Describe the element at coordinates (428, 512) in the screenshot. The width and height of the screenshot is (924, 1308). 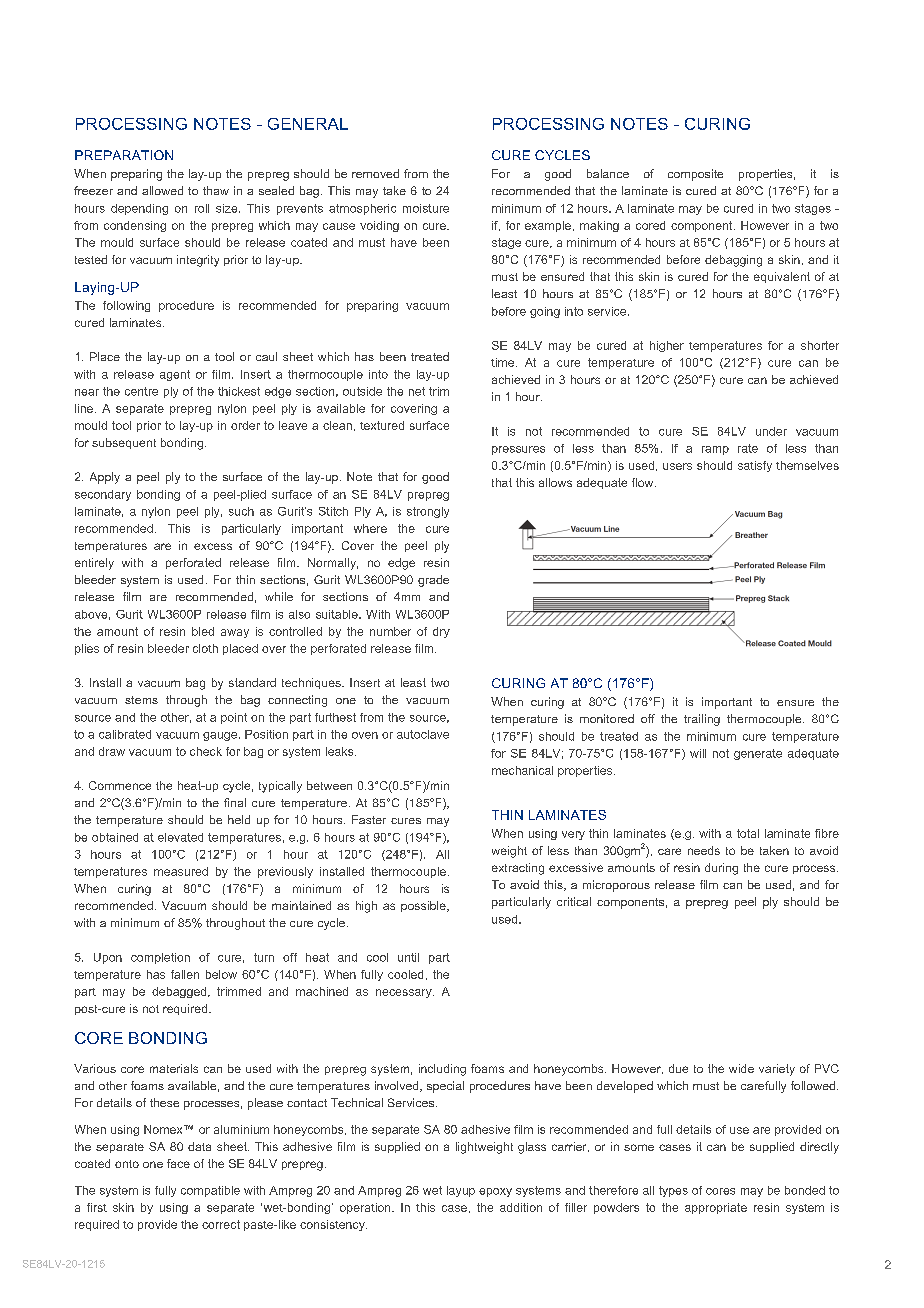
I see `strongly` at that location.
